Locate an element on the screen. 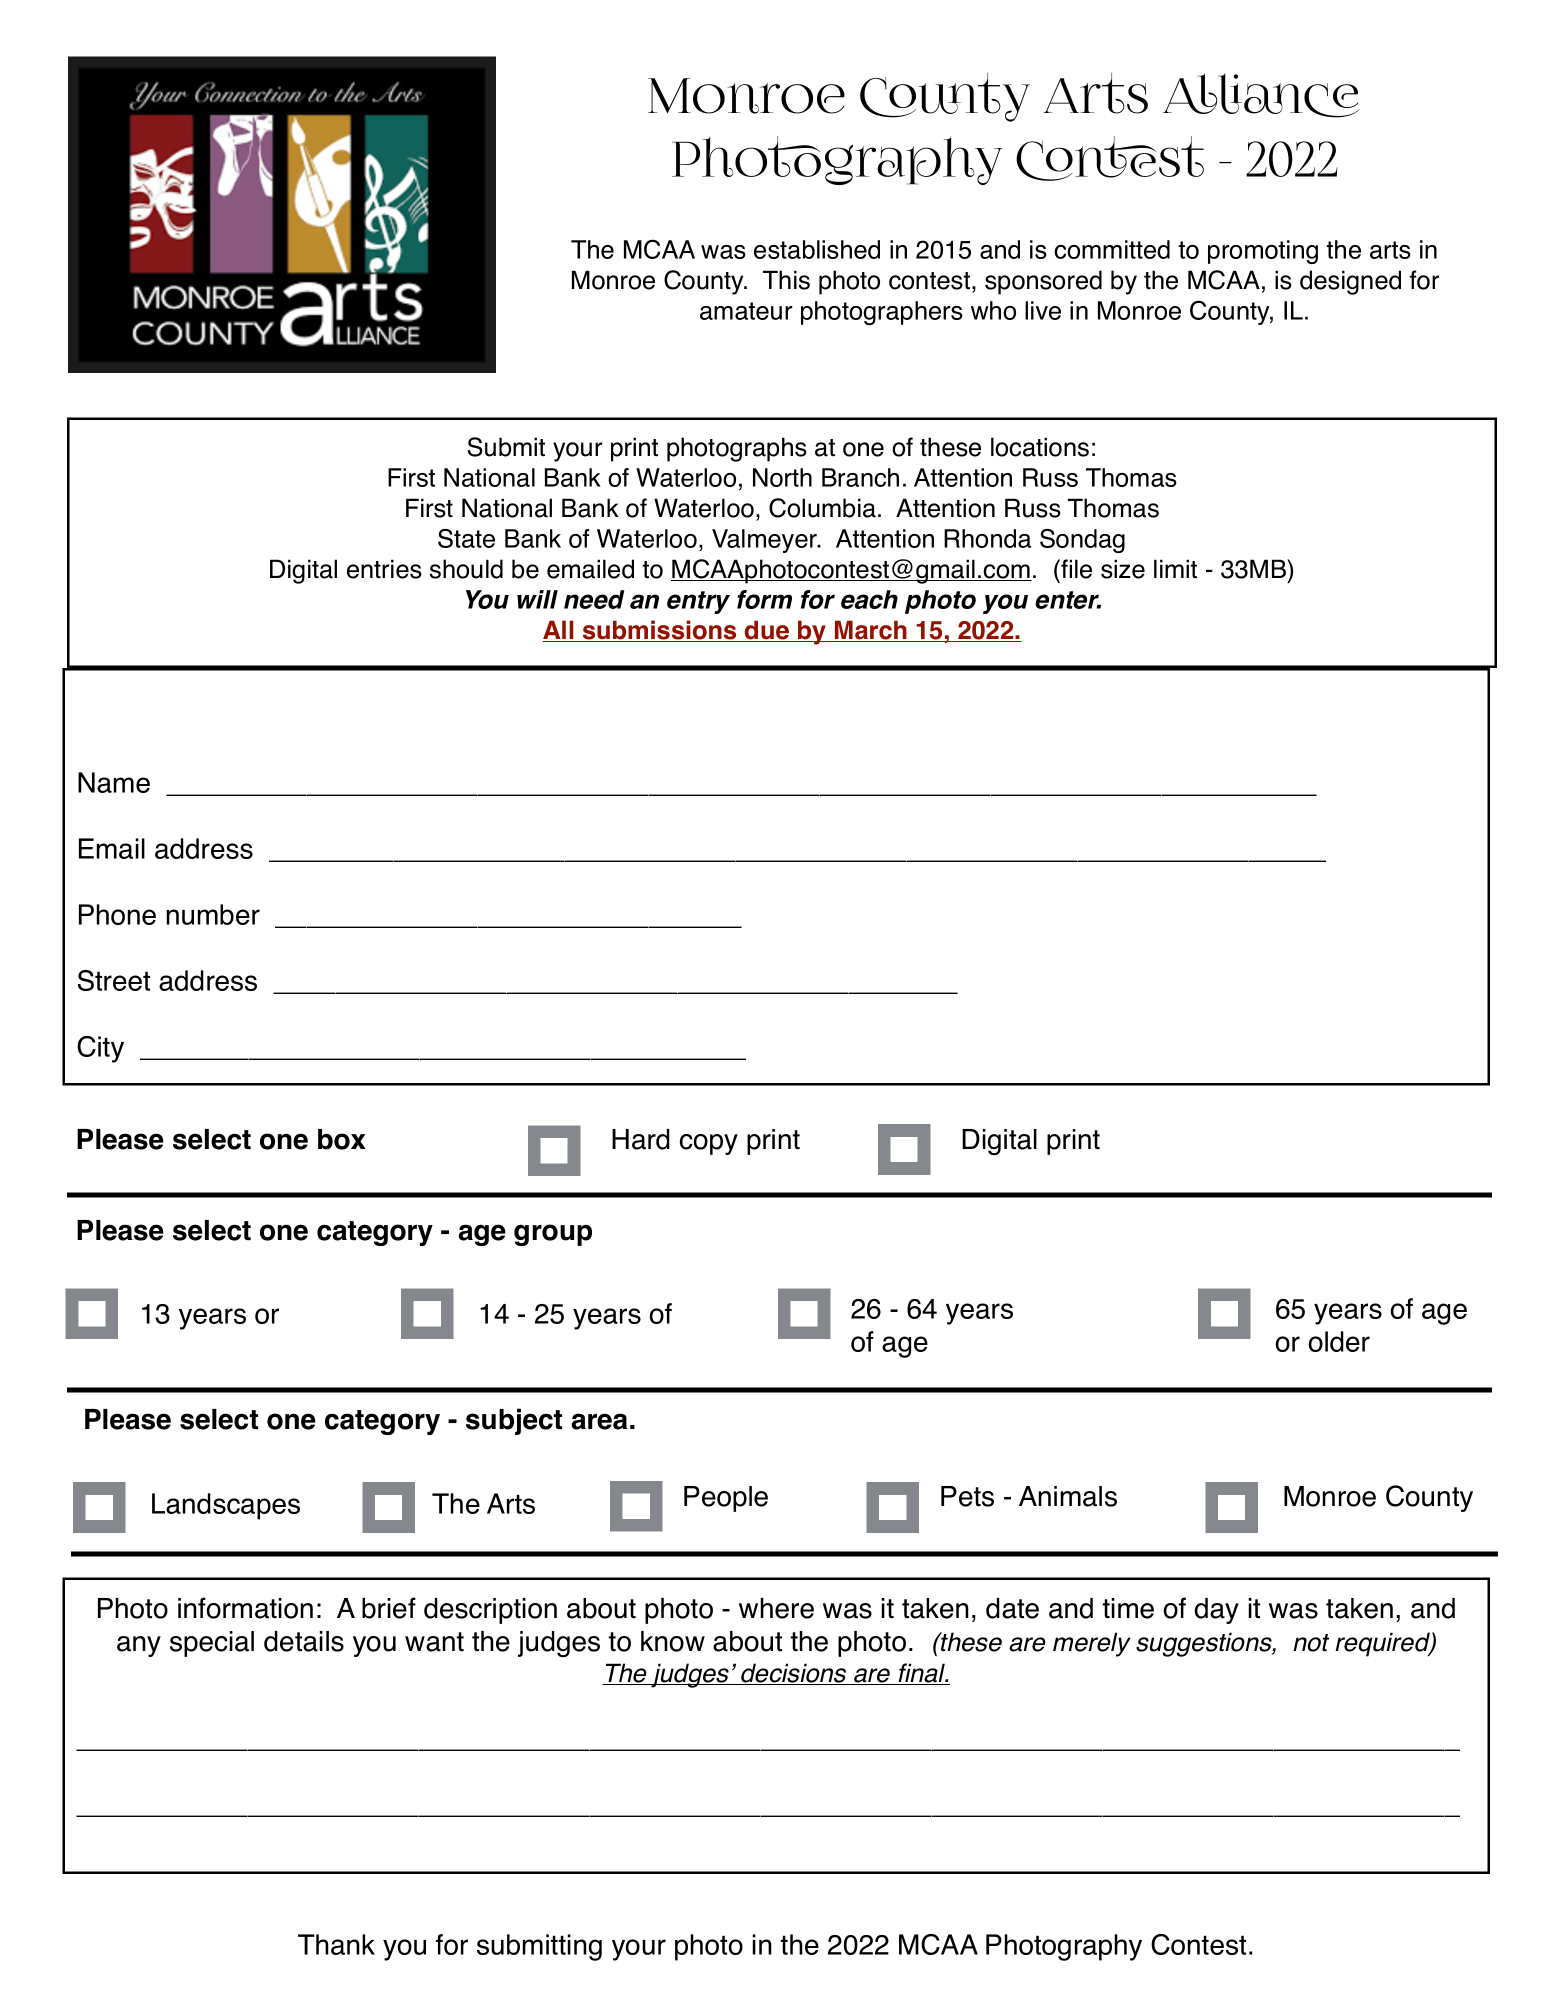  limit is located at coordinates (1175, 569).
